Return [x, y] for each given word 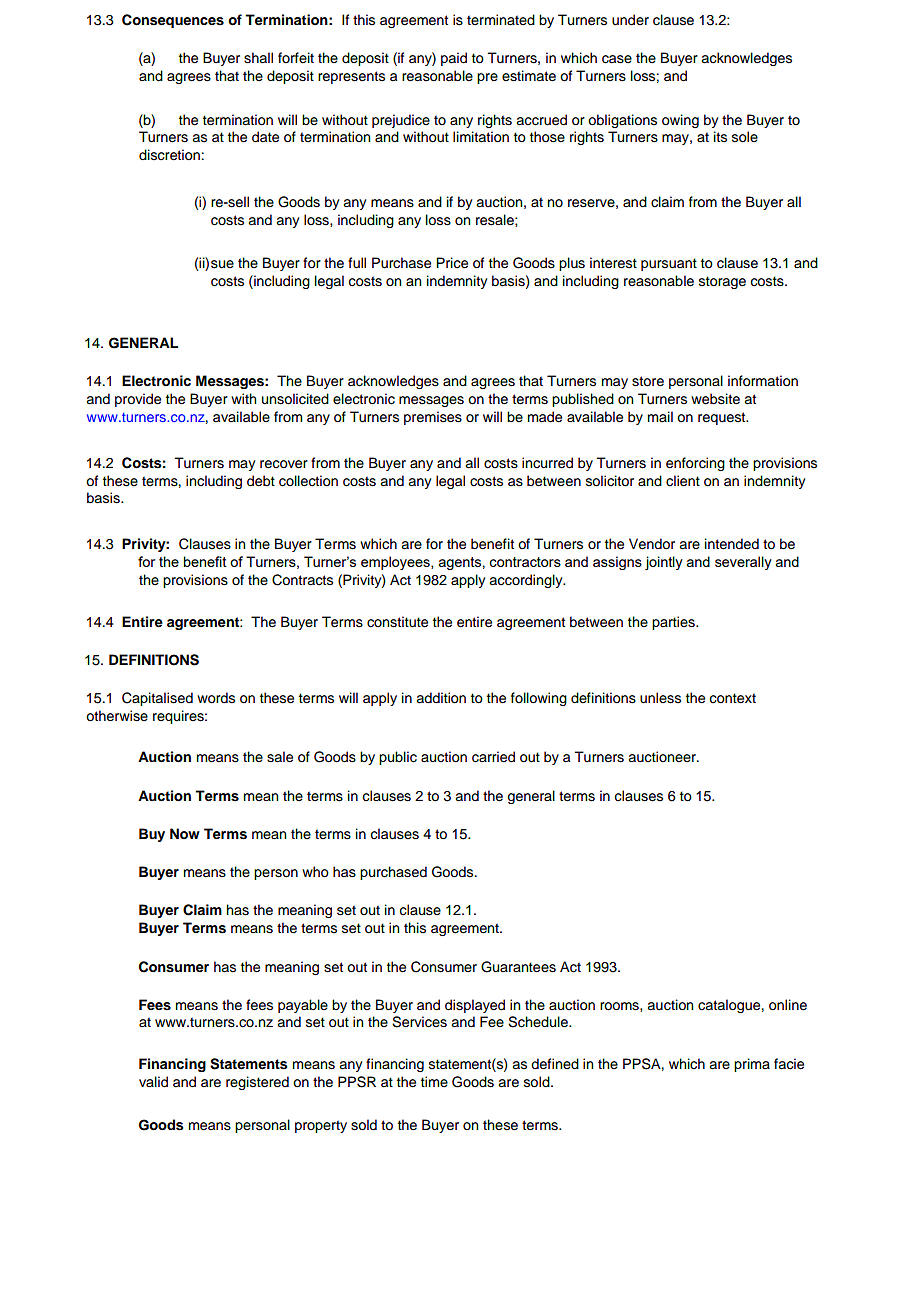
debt [261, 481]
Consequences [173, 21]
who [315, 872]
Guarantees [518, 967]
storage [722, 282]
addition [441, 698]
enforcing [695, 464]
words [216, 698]
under [630, 20]
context [733, 698]
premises [433, 418]
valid [153, 1082]
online [788, 1005]
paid [454, 59]
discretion [170, 155]
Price [452, 263]
